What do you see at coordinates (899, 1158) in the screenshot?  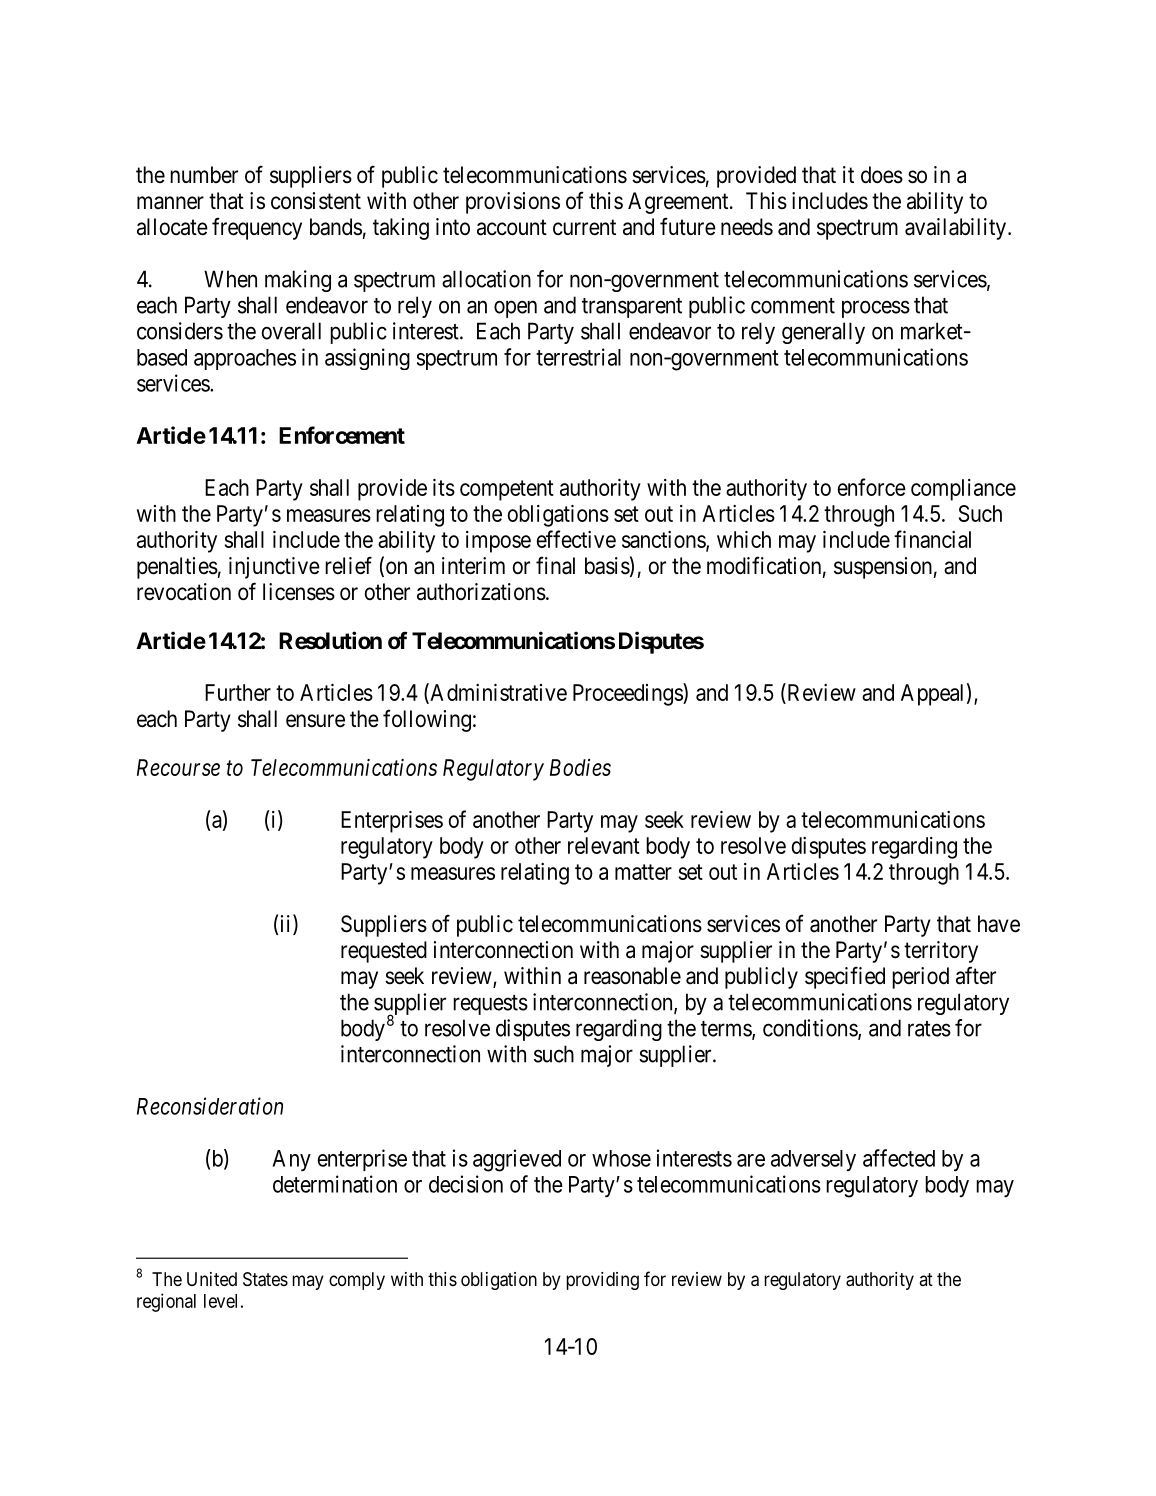 I see `affected` at bounding box center [899, 1158].
